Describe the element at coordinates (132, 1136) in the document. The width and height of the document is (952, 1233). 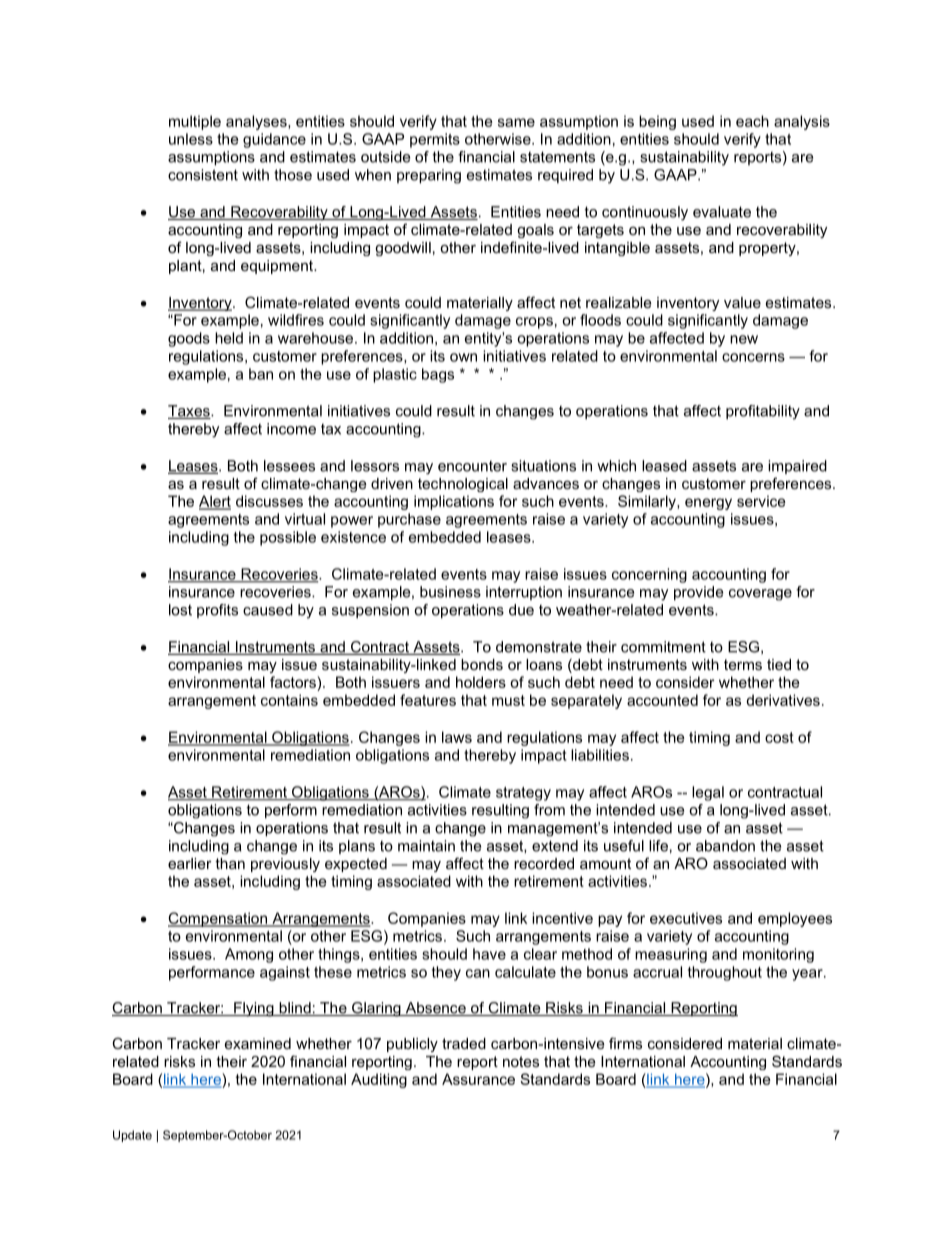
I see `Update` at that location.
